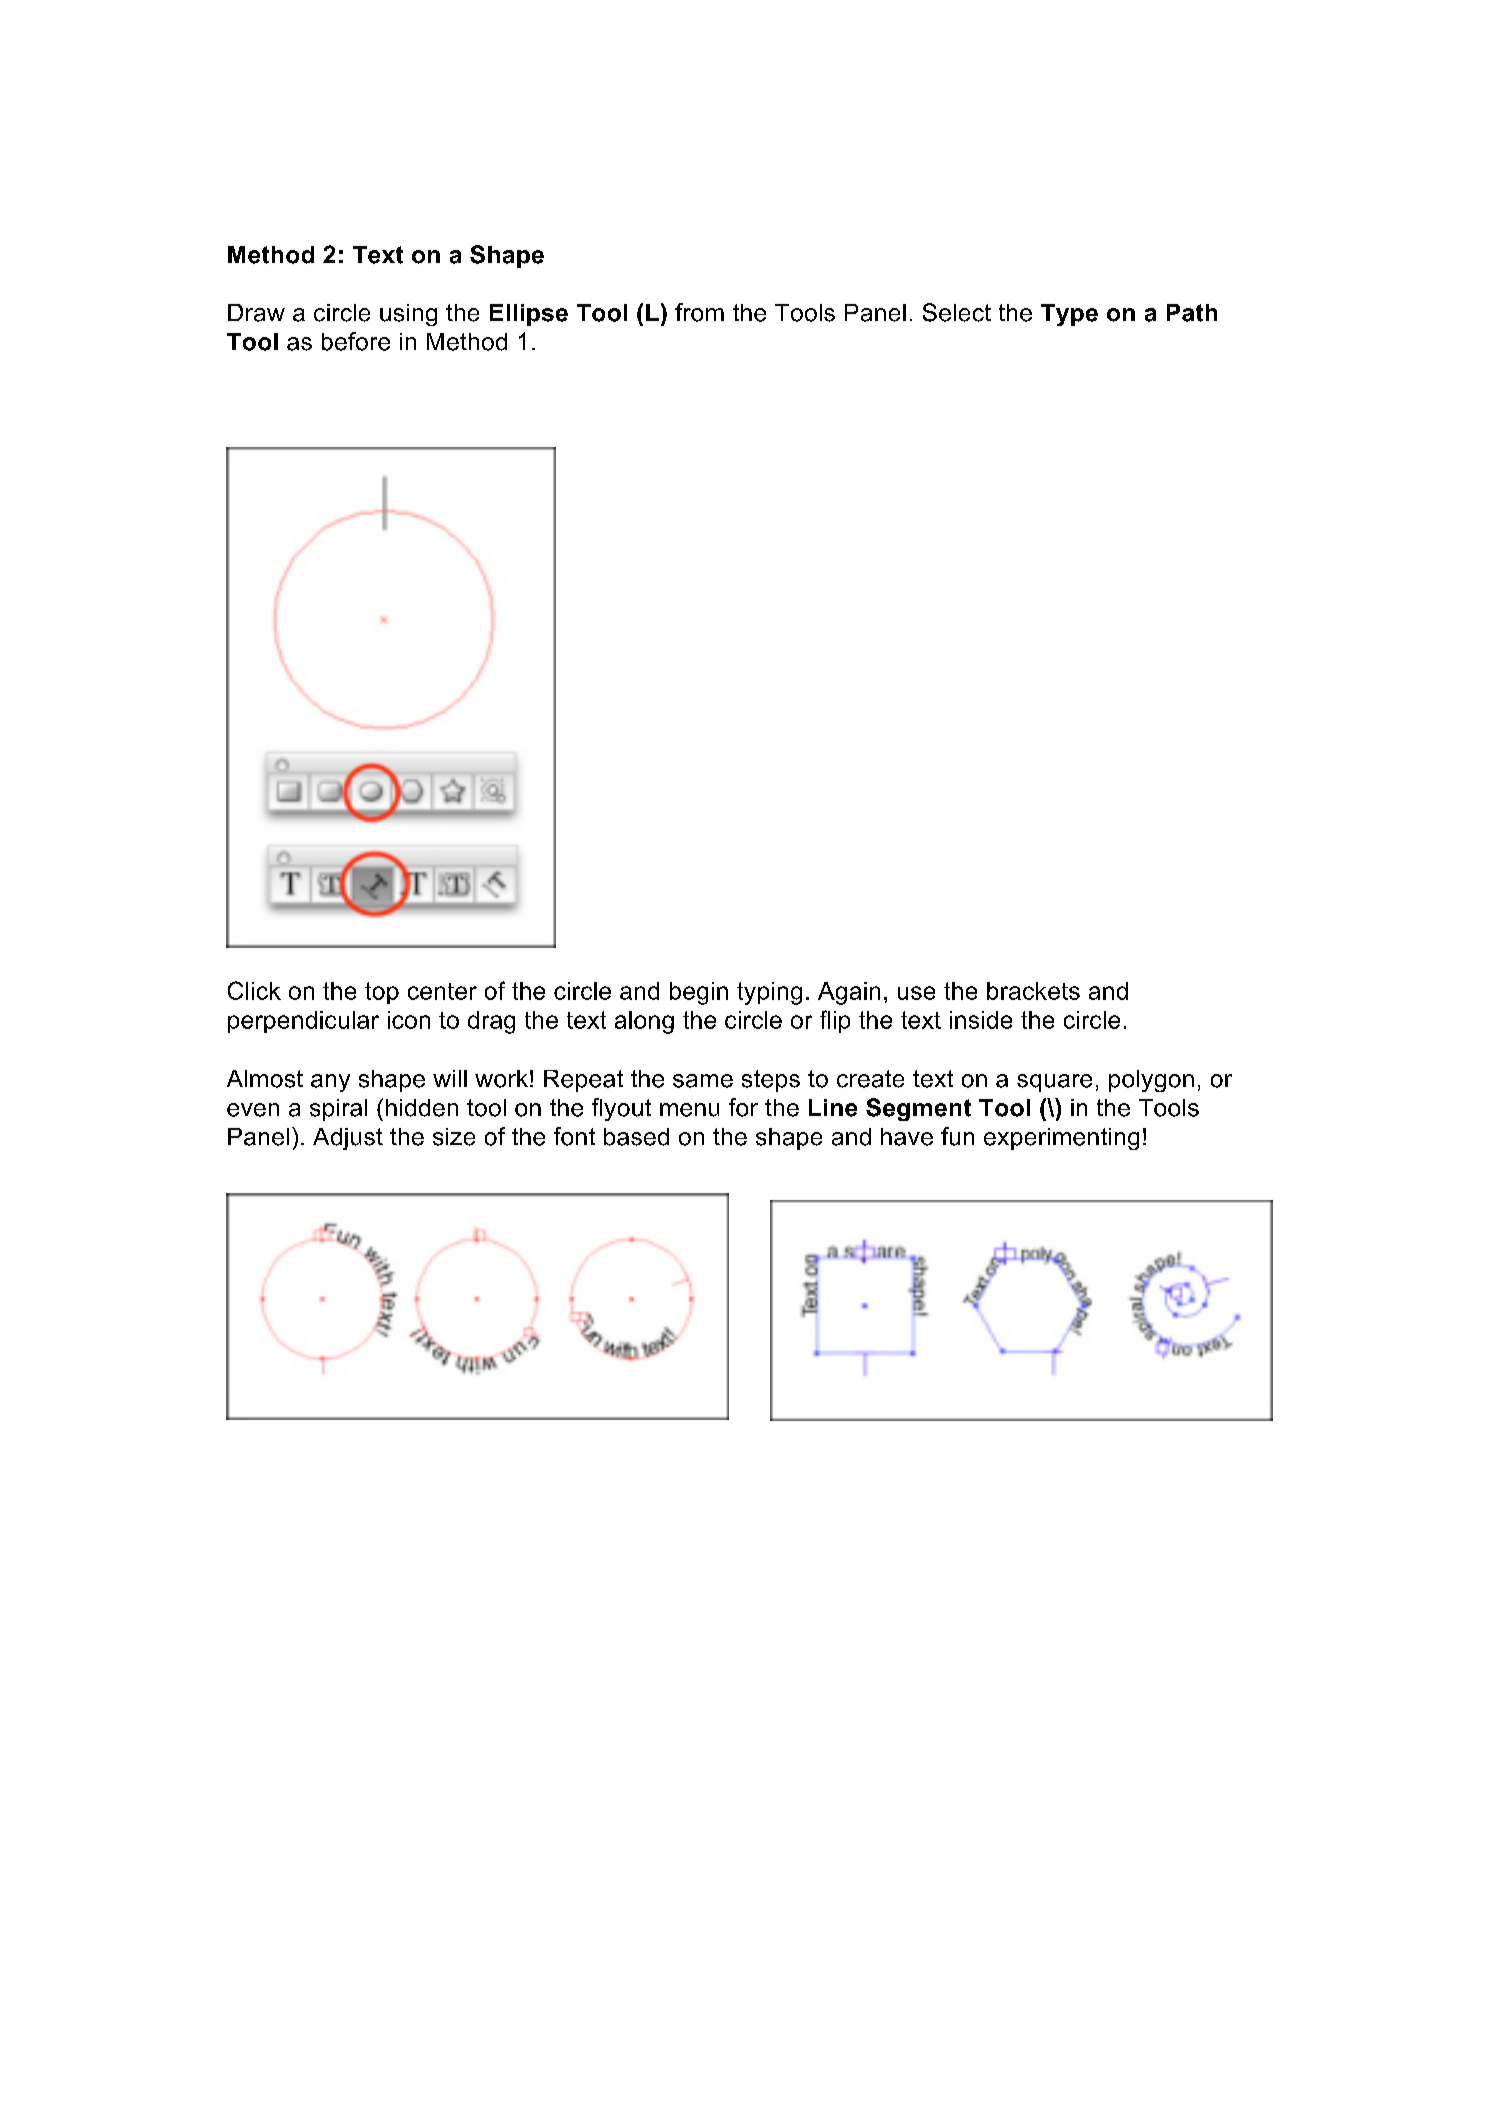  I want to click on begin, so click(699, 993).
